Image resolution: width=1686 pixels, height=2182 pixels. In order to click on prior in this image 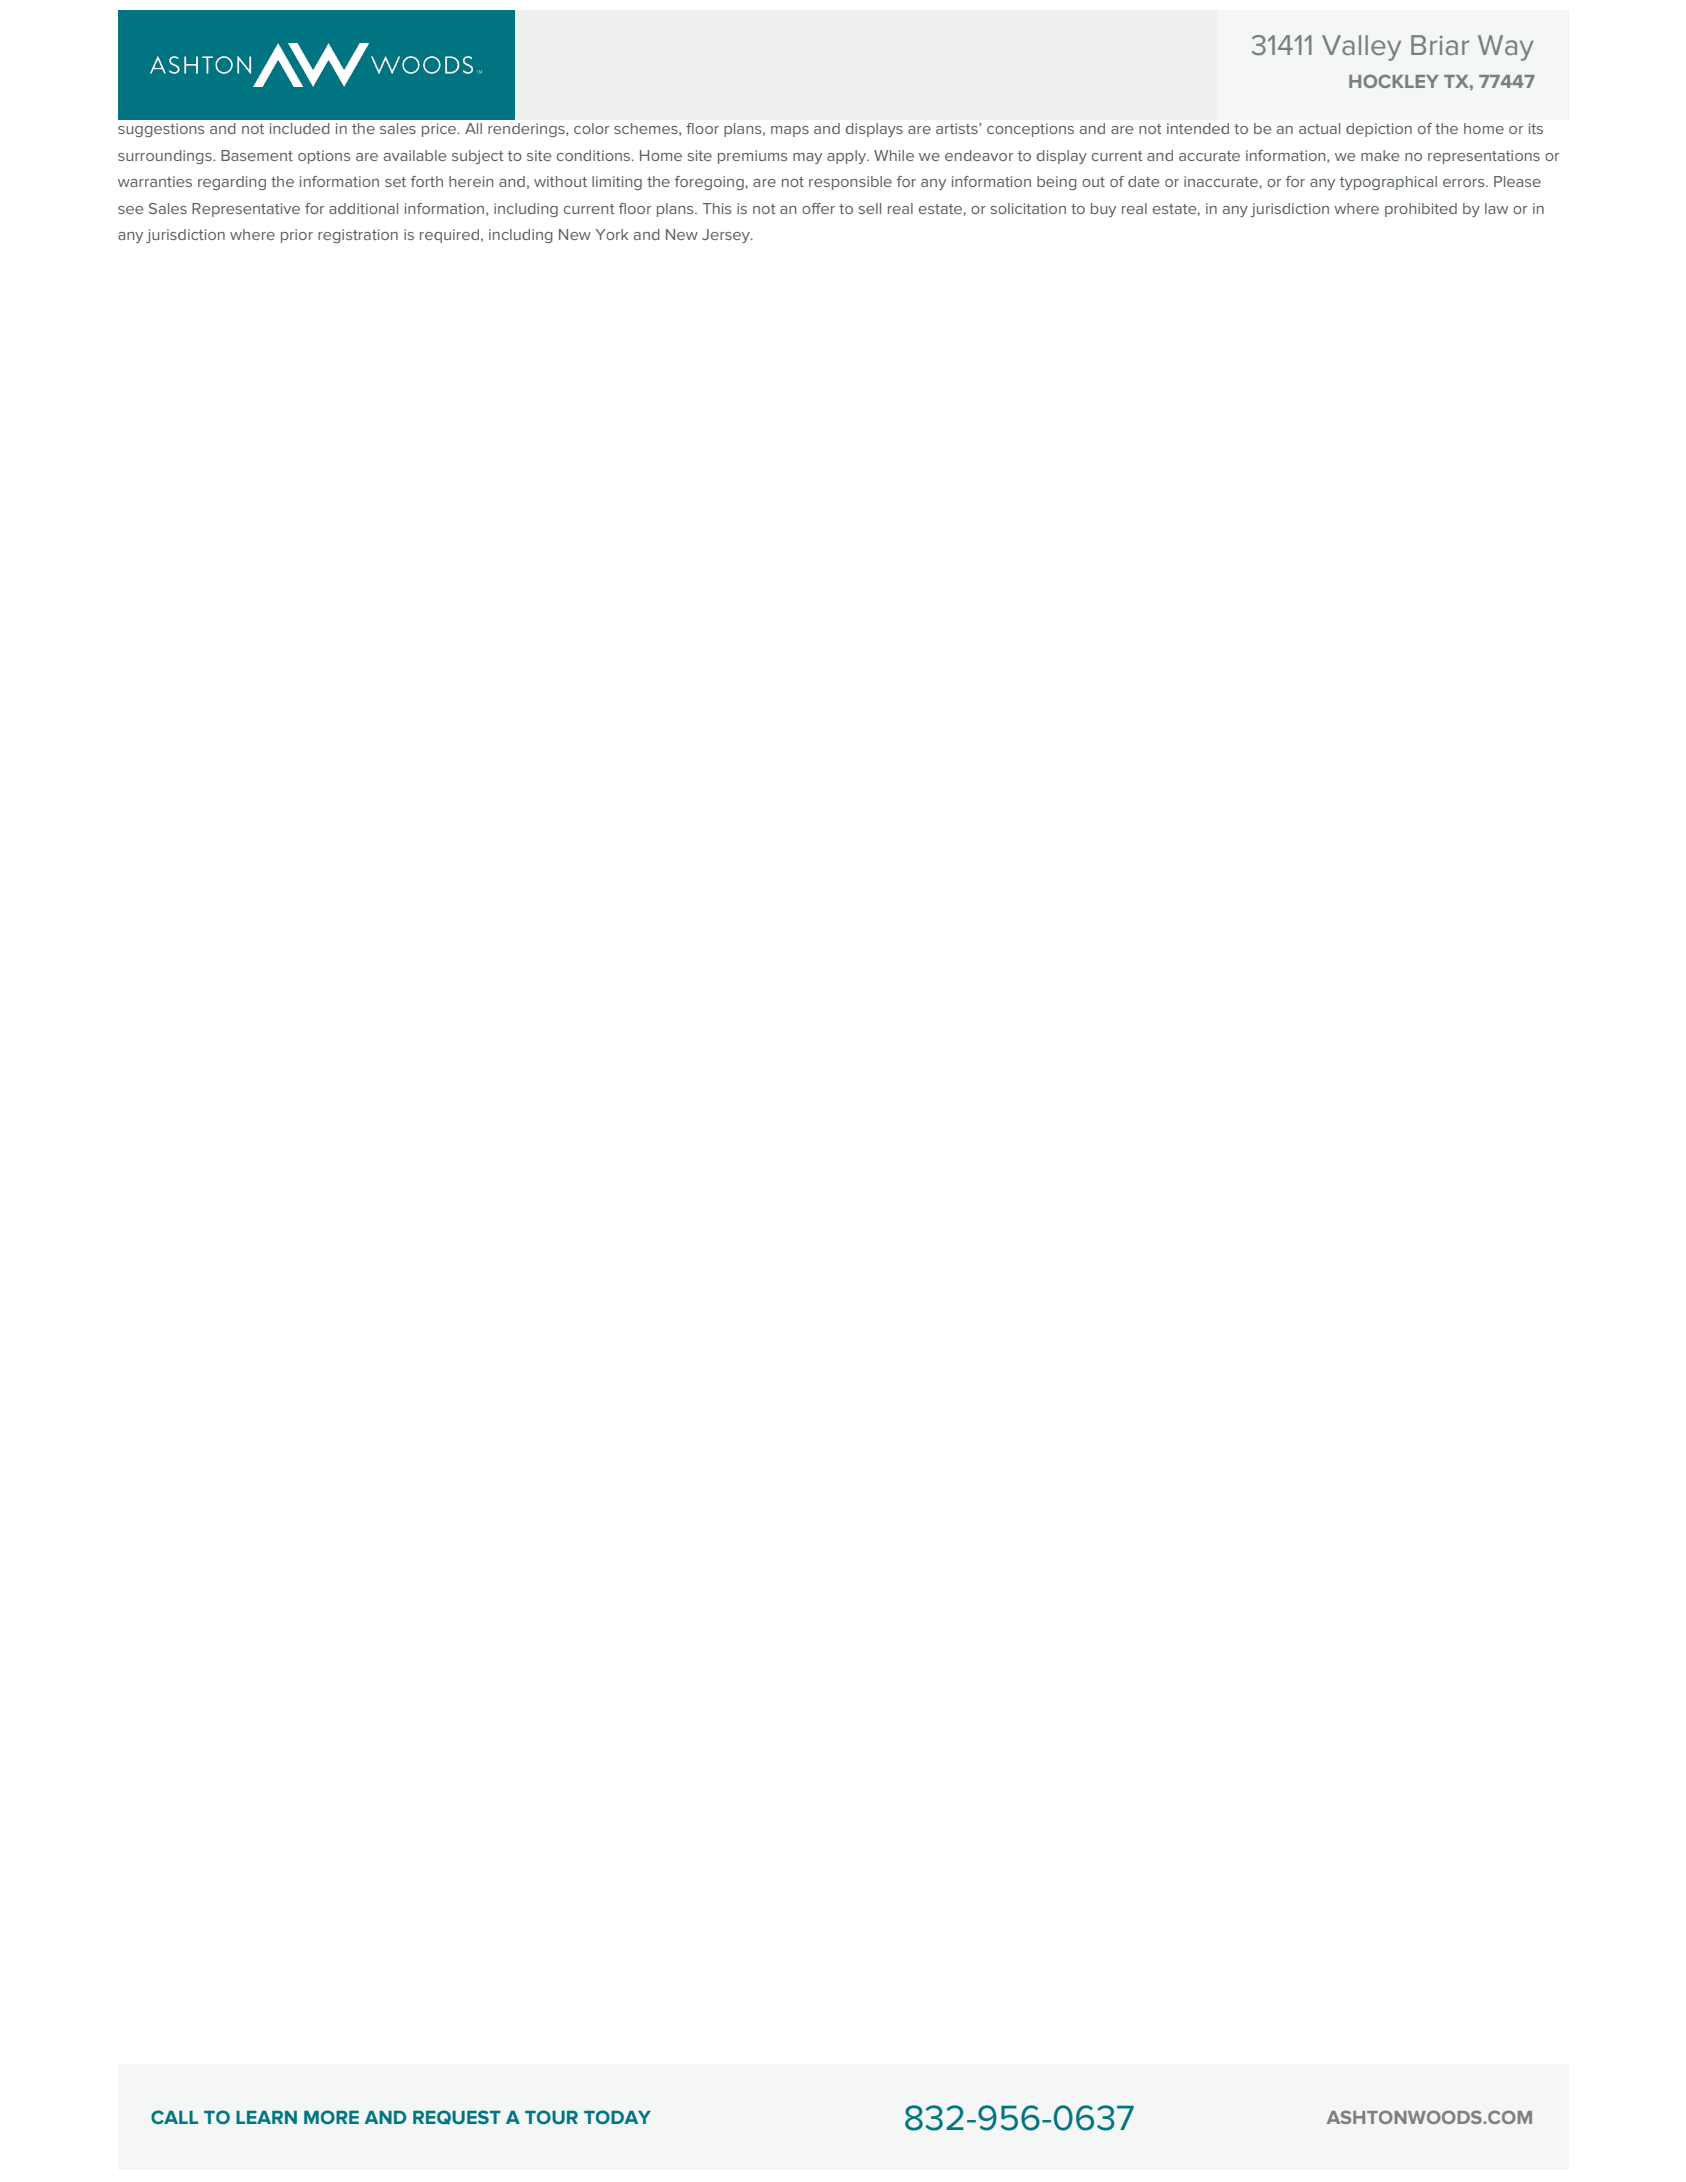, I will do `click(297, 236)`.
